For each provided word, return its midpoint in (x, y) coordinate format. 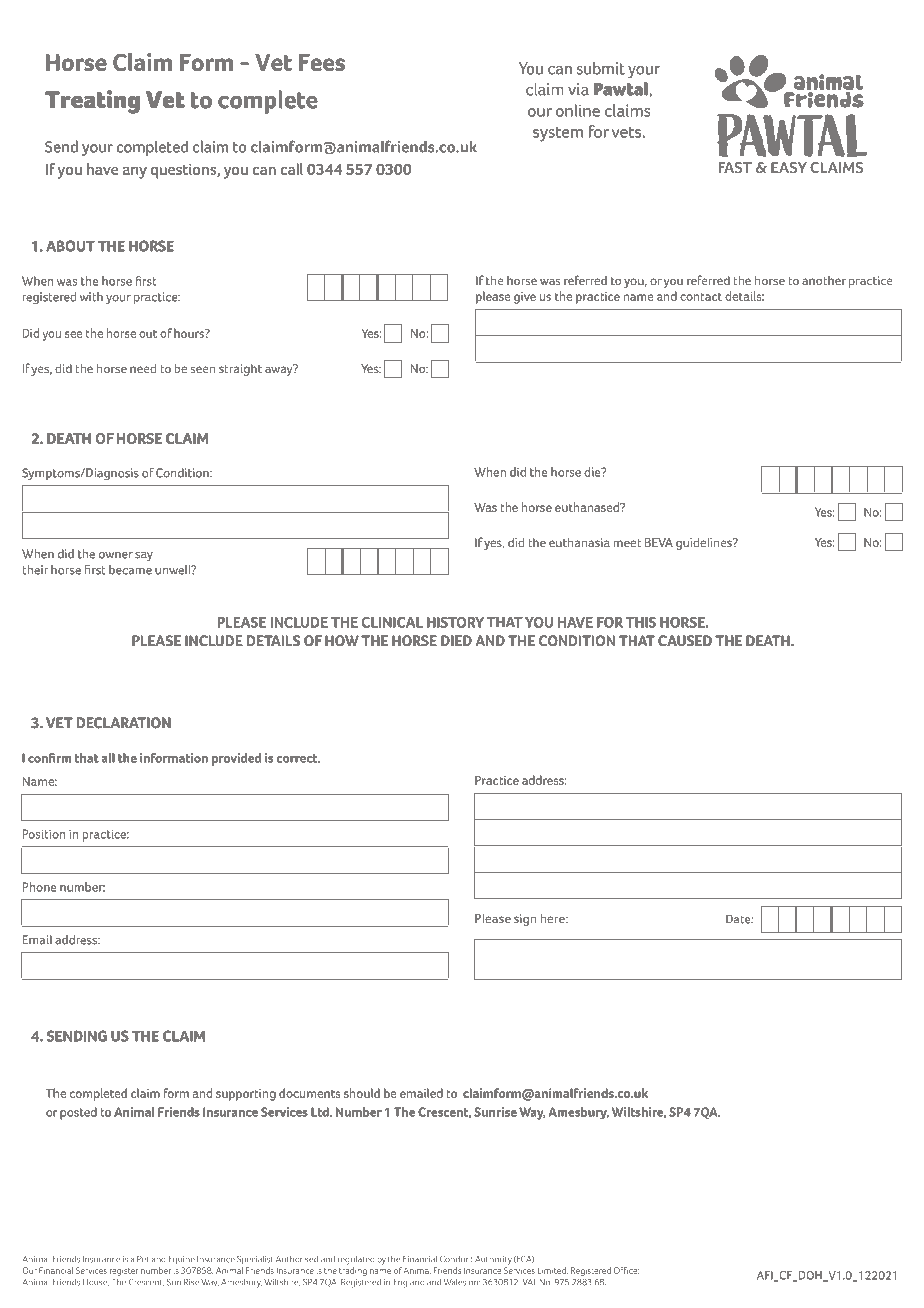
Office (626, 1270)
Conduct (456, 1259)
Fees (322, 62)
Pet (143, 1259)
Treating (92, 102)
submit (601, 68)
